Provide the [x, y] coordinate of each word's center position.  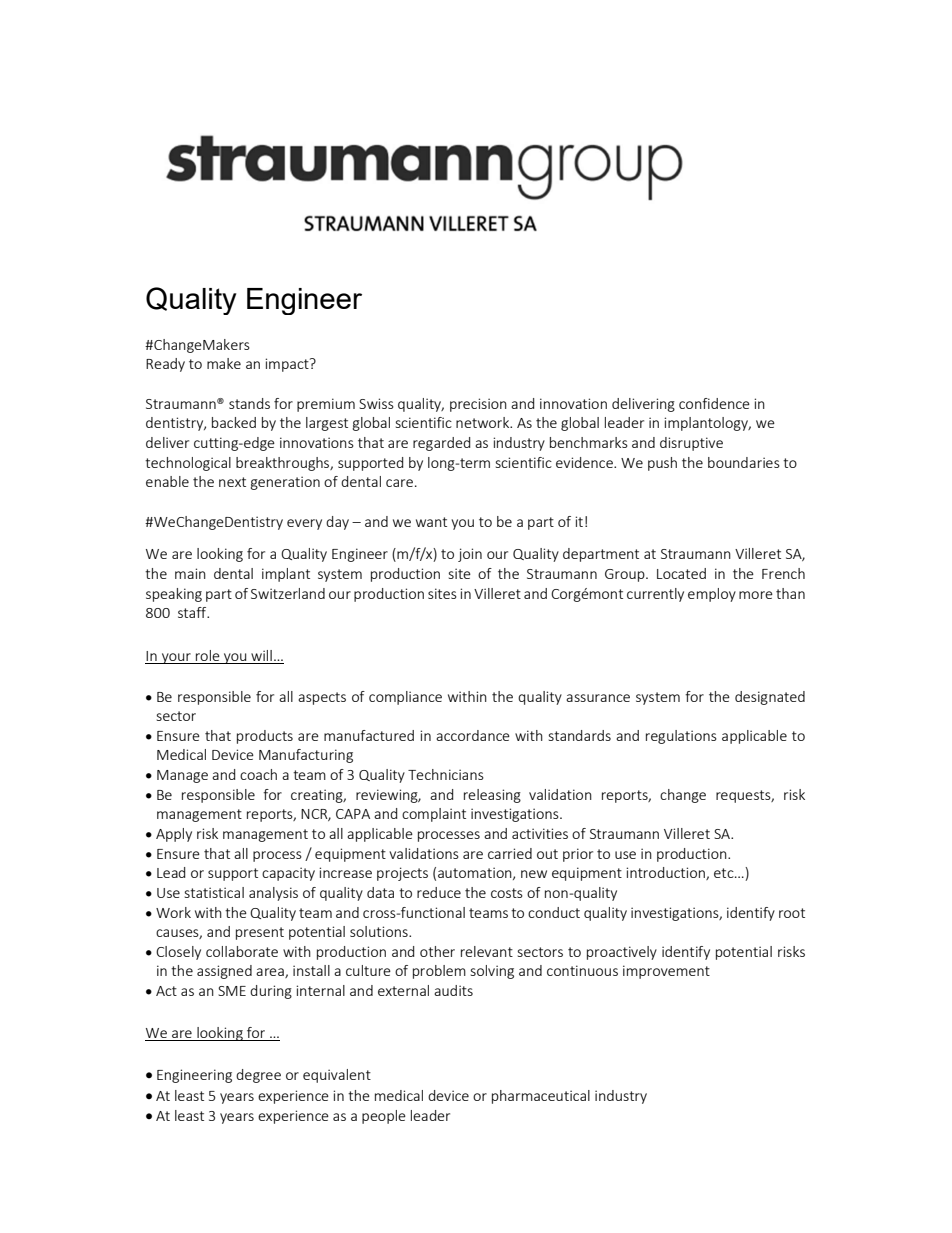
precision [478, 405]
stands [249, 403]
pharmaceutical [541, 1097]
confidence [714, 403]
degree [258, 1076]
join [470, 555]
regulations [681, 737]
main [190, 573]
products [265, 737]
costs [507, 893]
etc [725, 873]
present [260, 933]
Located [681, 573]
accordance [473, 735]
